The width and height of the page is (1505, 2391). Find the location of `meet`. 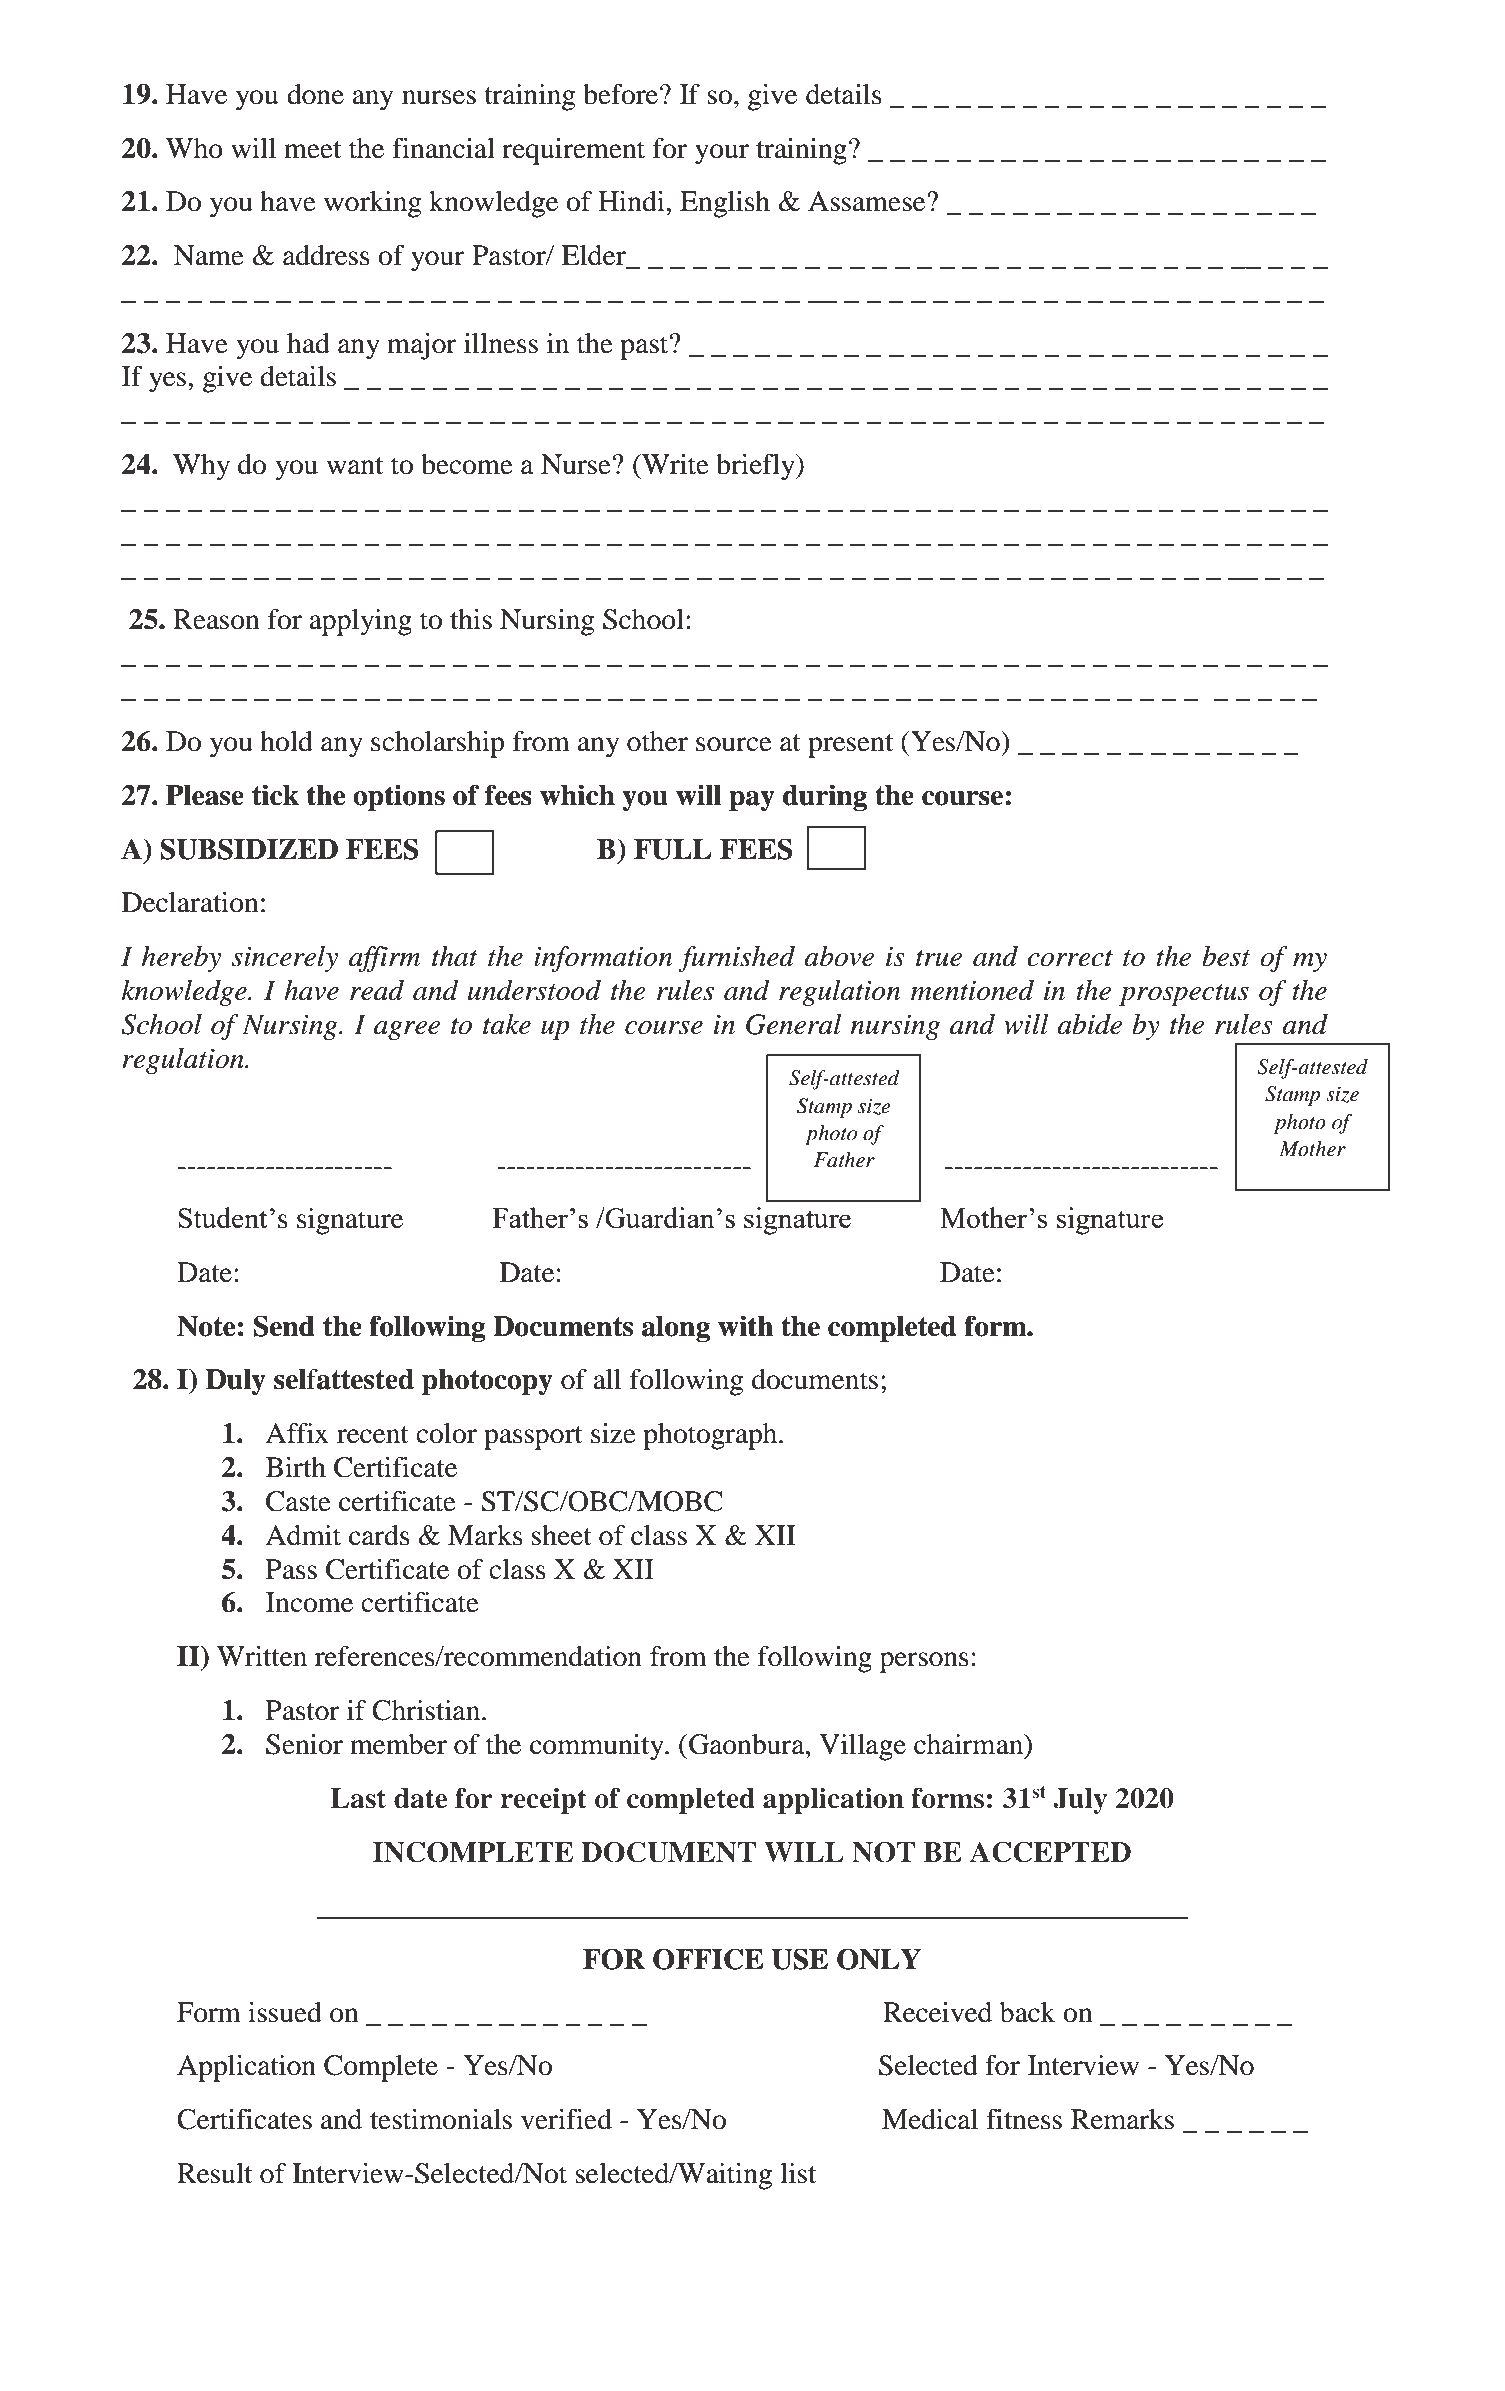

meet is located at coordinates (312, 150).
